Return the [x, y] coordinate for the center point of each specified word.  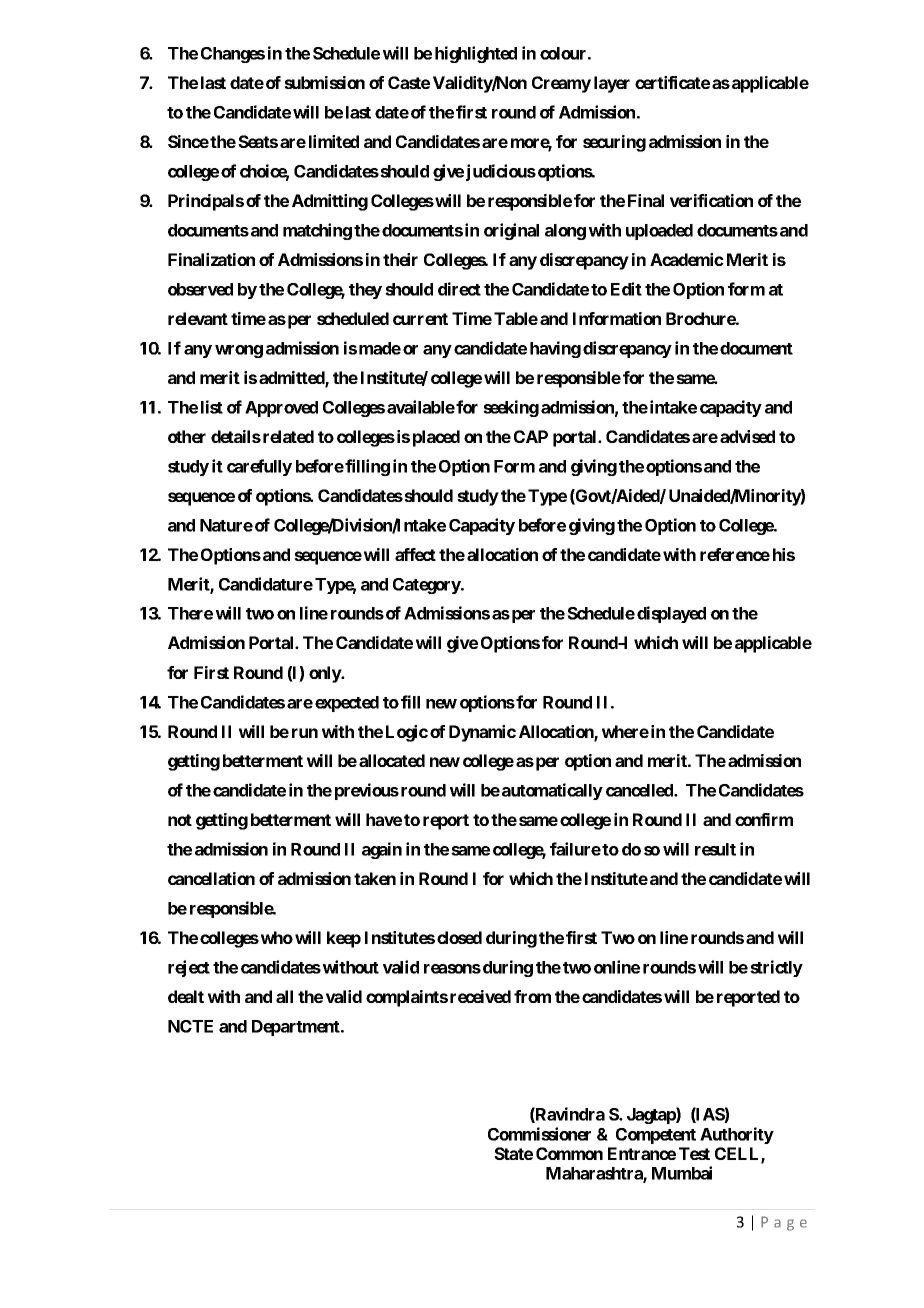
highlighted [476, 54]
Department [297, 1028]
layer [612, 84]
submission [324, 82]
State [513, 1153]
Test [694, 1153]
